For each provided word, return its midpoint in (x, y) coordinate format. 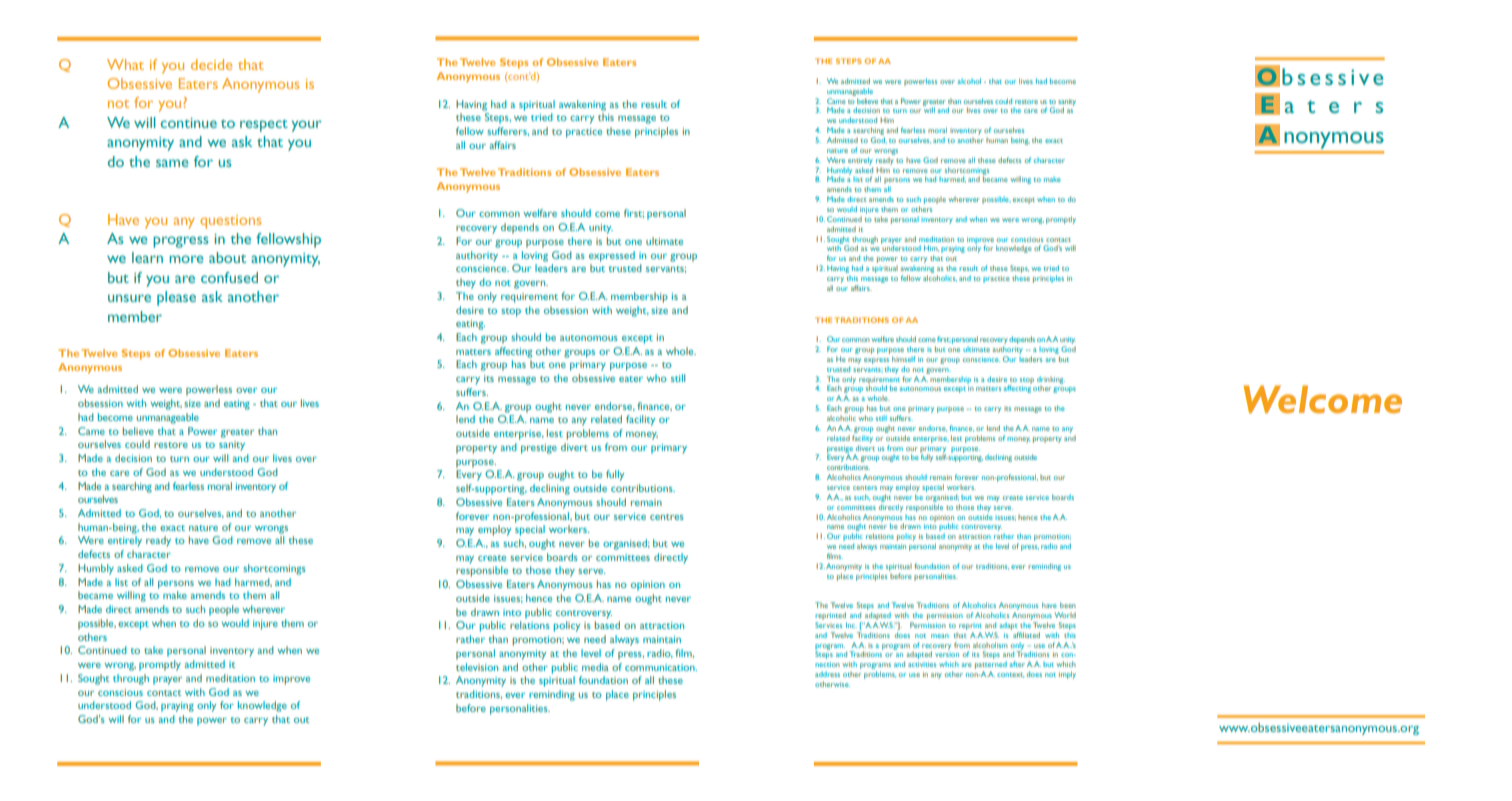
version (947, 655)
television (477, 667)
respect (264, 126)
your (307, 126)
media (595, 667)
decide (211, 64)
